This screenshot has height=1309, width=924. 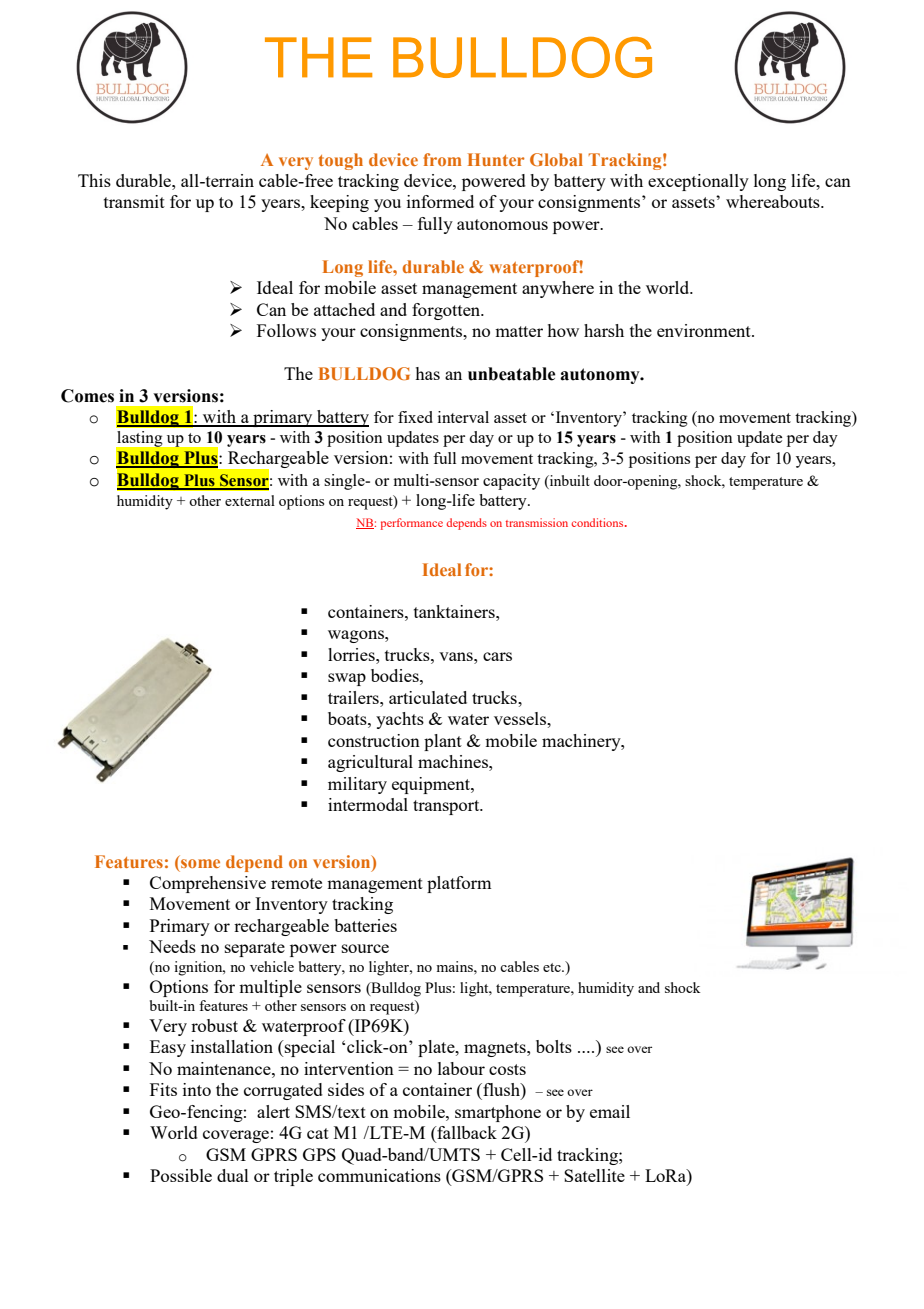 I want to click on transmit, so click(x=134, y=201).
